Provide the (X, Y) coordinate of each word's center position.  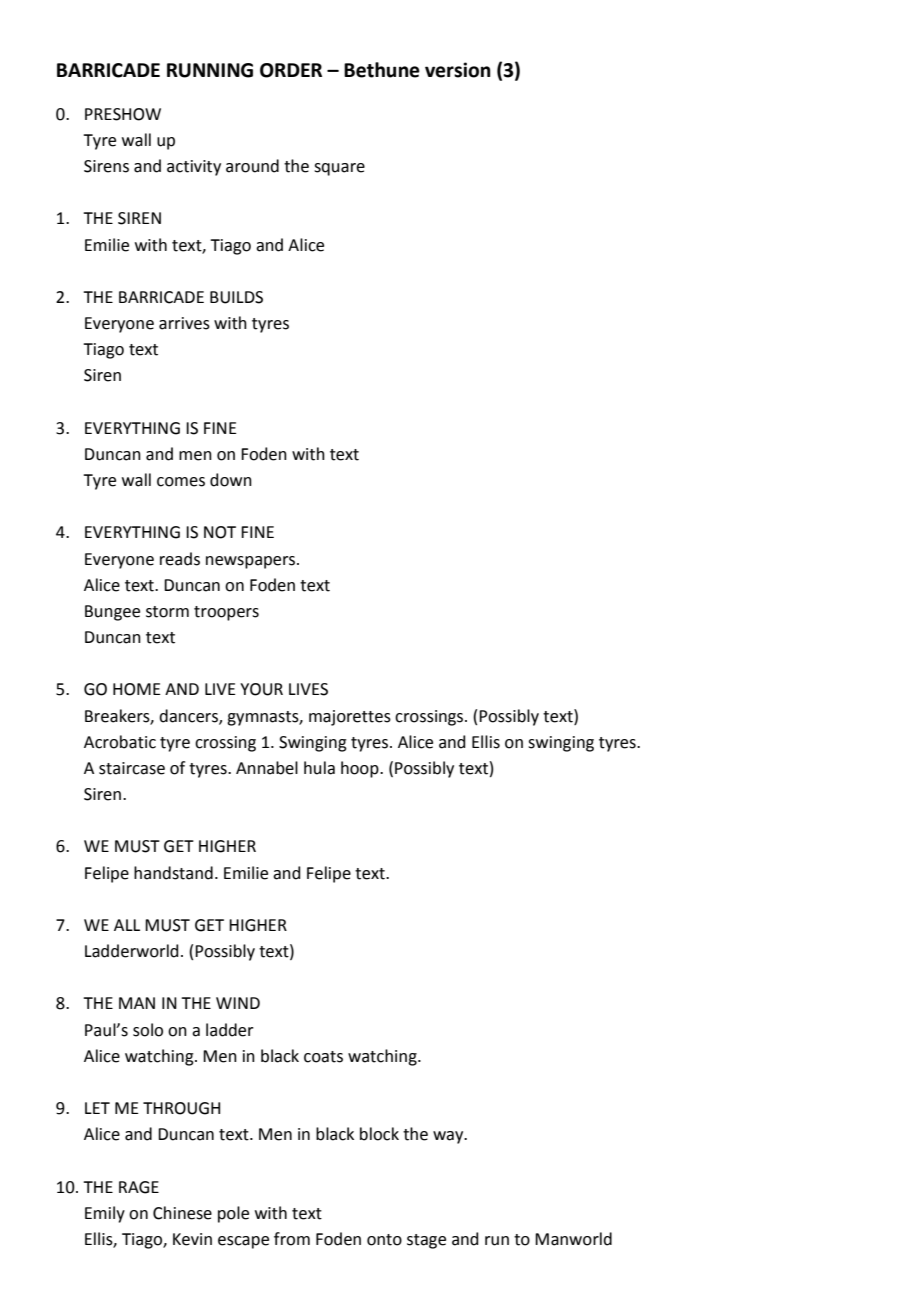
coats (323, 1057)
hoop (361, 769)
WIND (238, 1003)
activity (194, 168)
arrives (184, 323)
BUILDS (236, 297)
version (458, 70)
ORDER (291, 70)
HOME (137, 689)
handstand (173, 873)
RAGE (139, 1187)
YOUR (261, 689)
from (292, 1239)
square (339, 169)
